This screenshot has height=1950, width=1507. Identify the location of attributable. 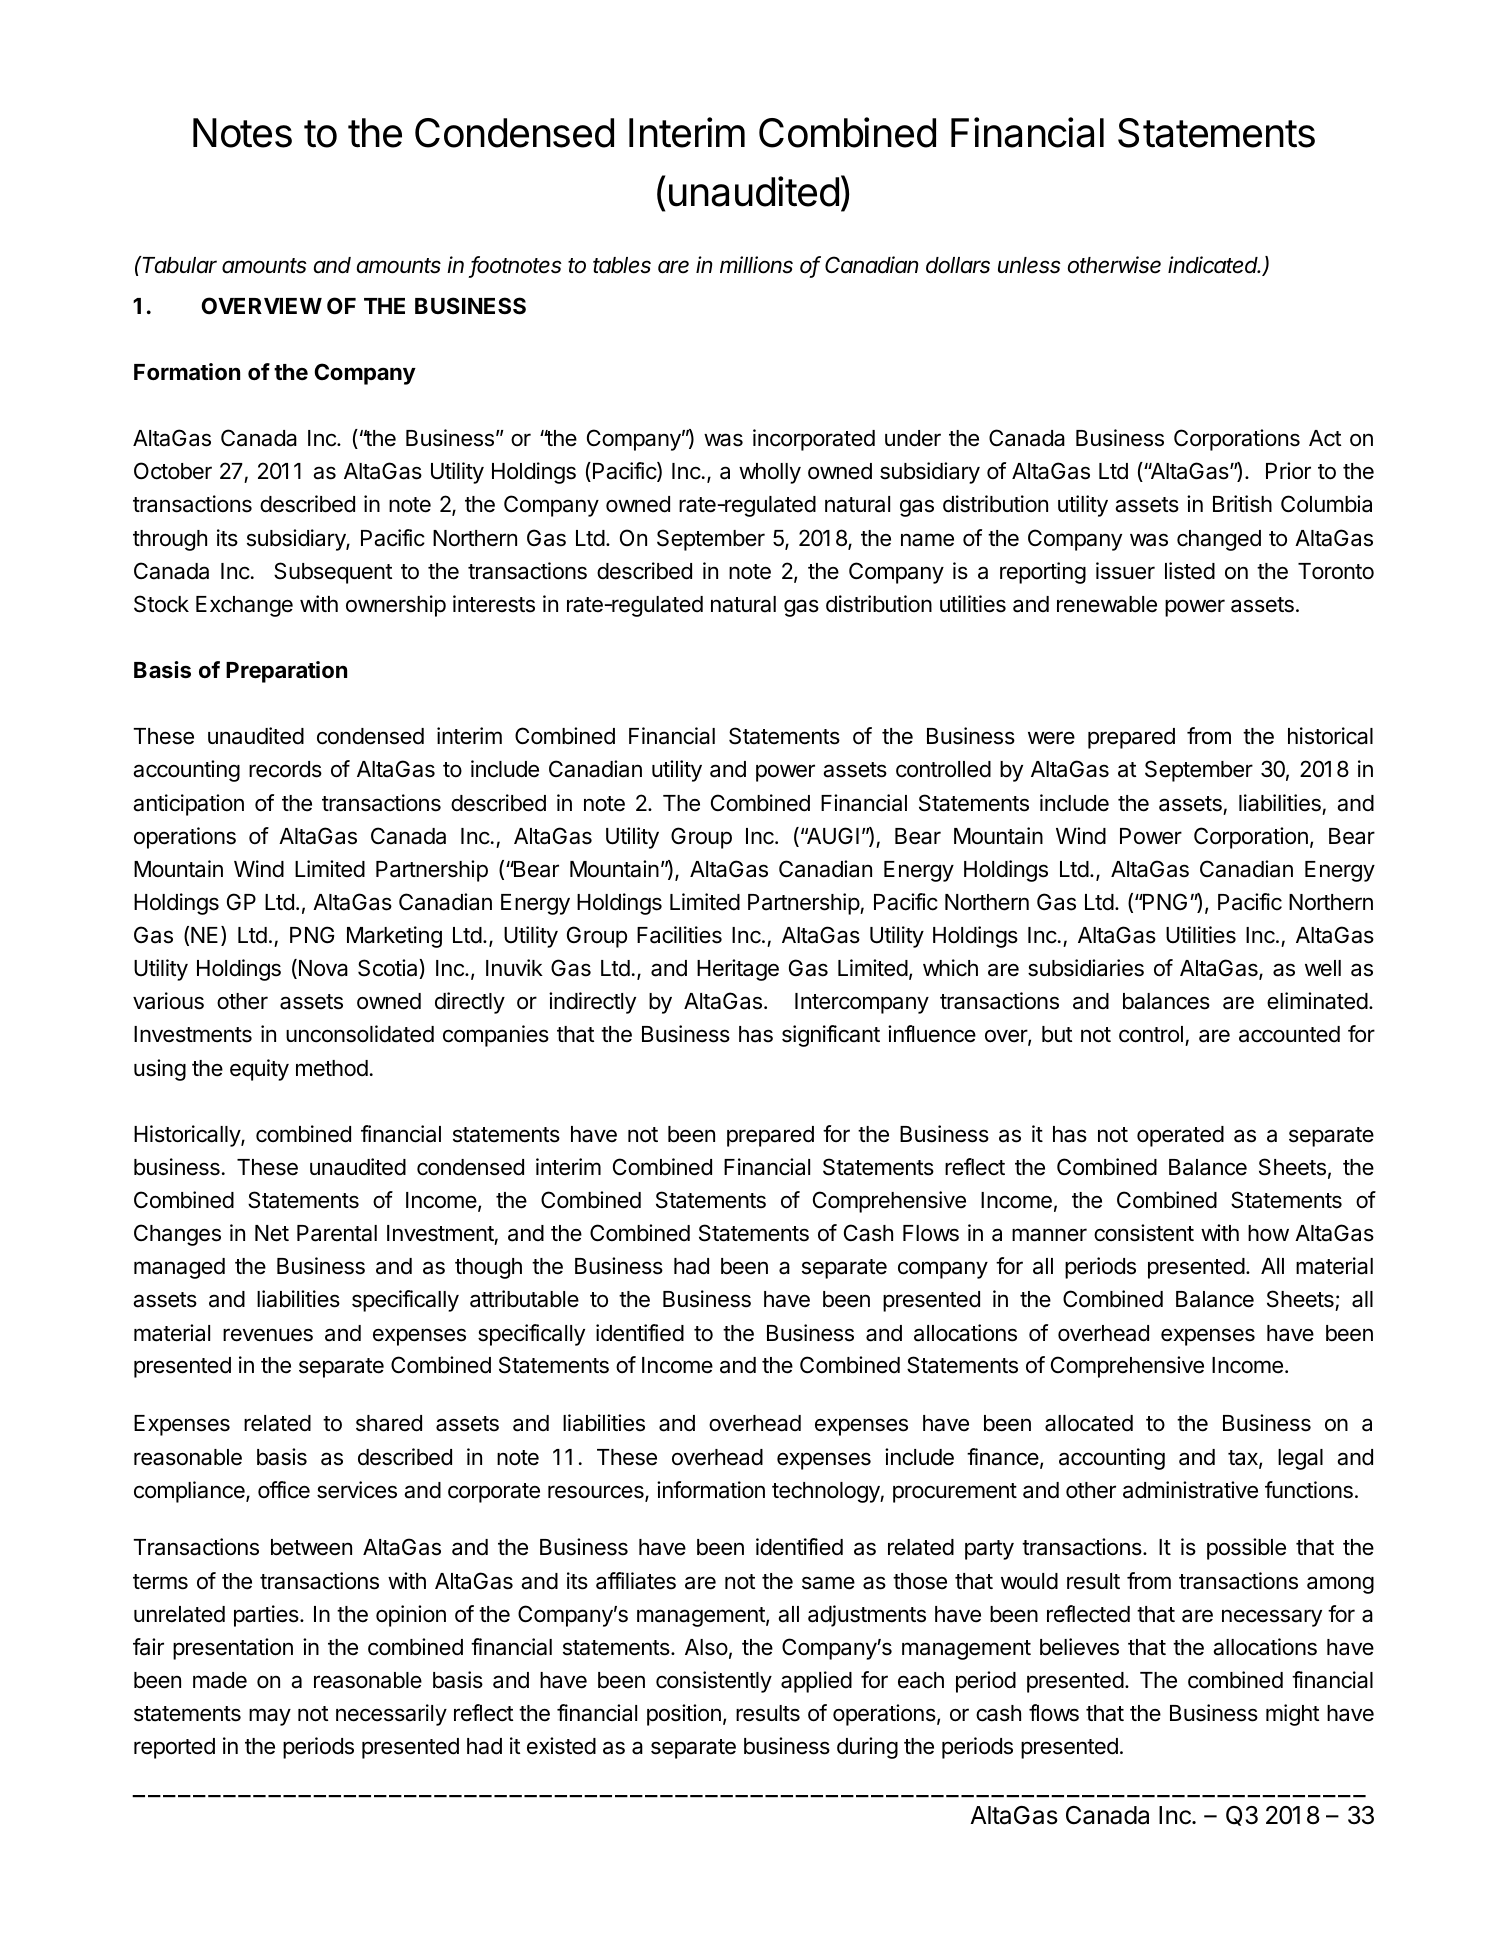
(524, 1299).
